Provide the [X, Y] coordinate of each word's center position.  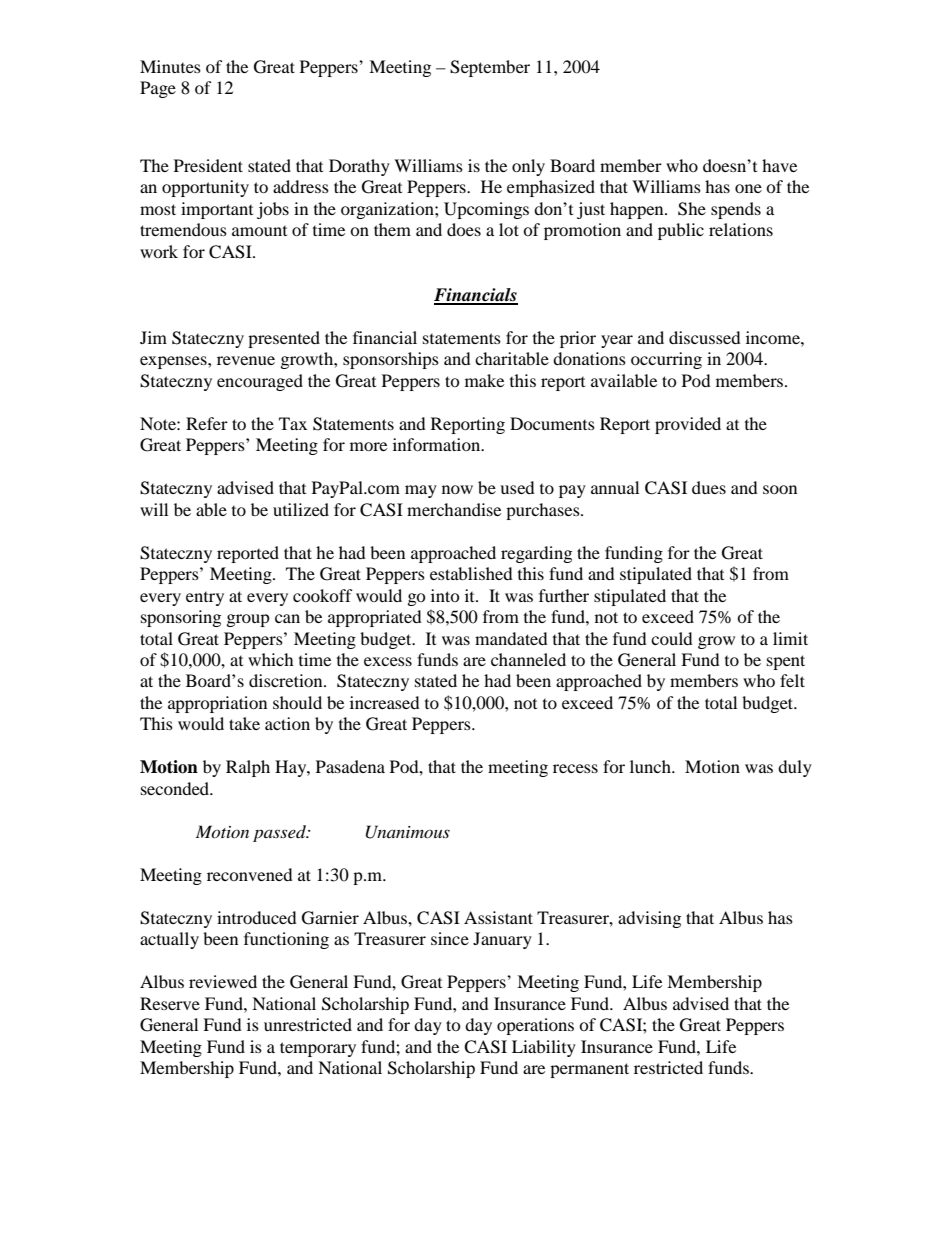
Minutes [170, 66]
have [779, 165]
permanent [589, 1070]
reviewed [223, 981]
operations [535, 1026]
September [490, 68]
